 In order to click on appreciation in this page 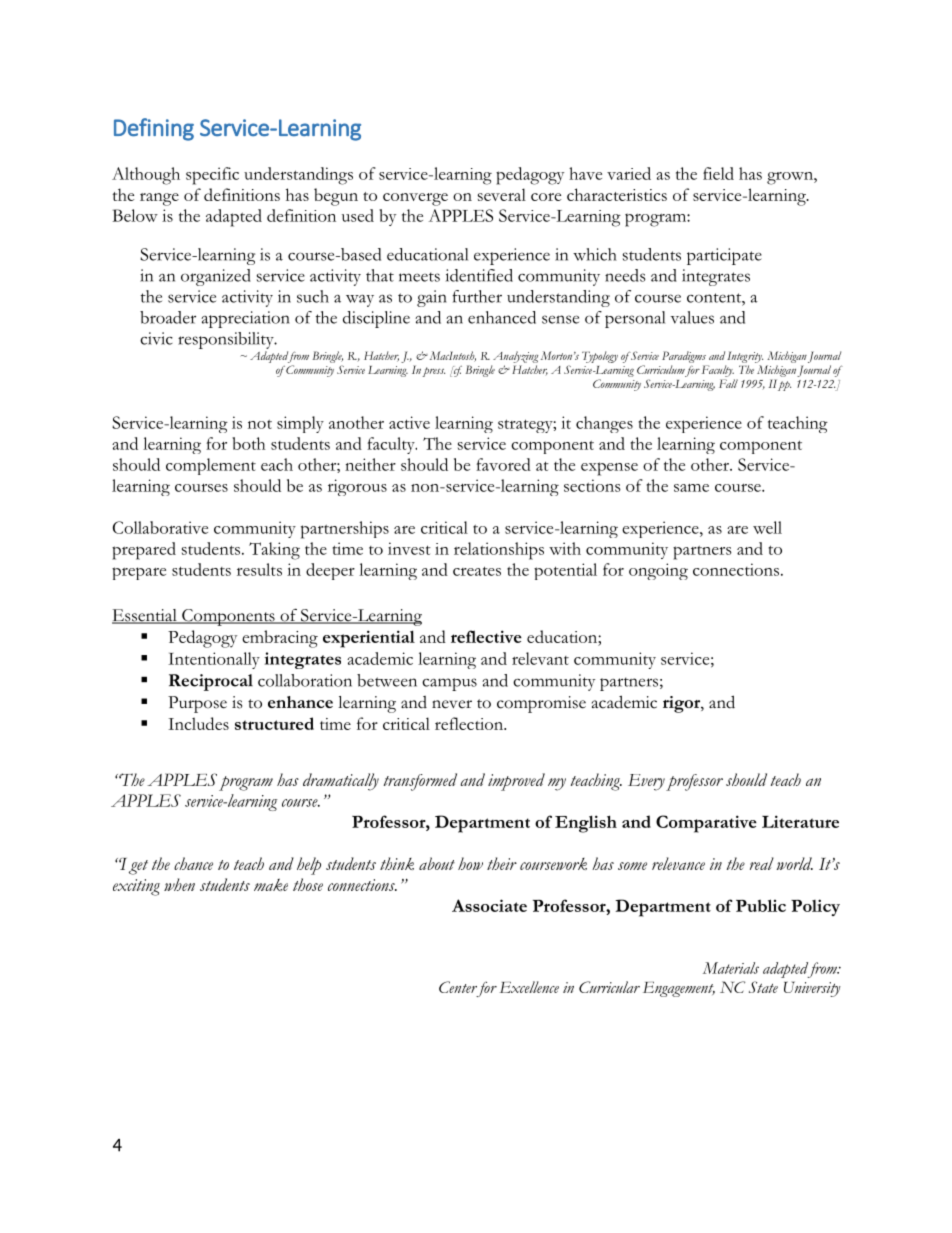, I will do `click(245, 319)`.
